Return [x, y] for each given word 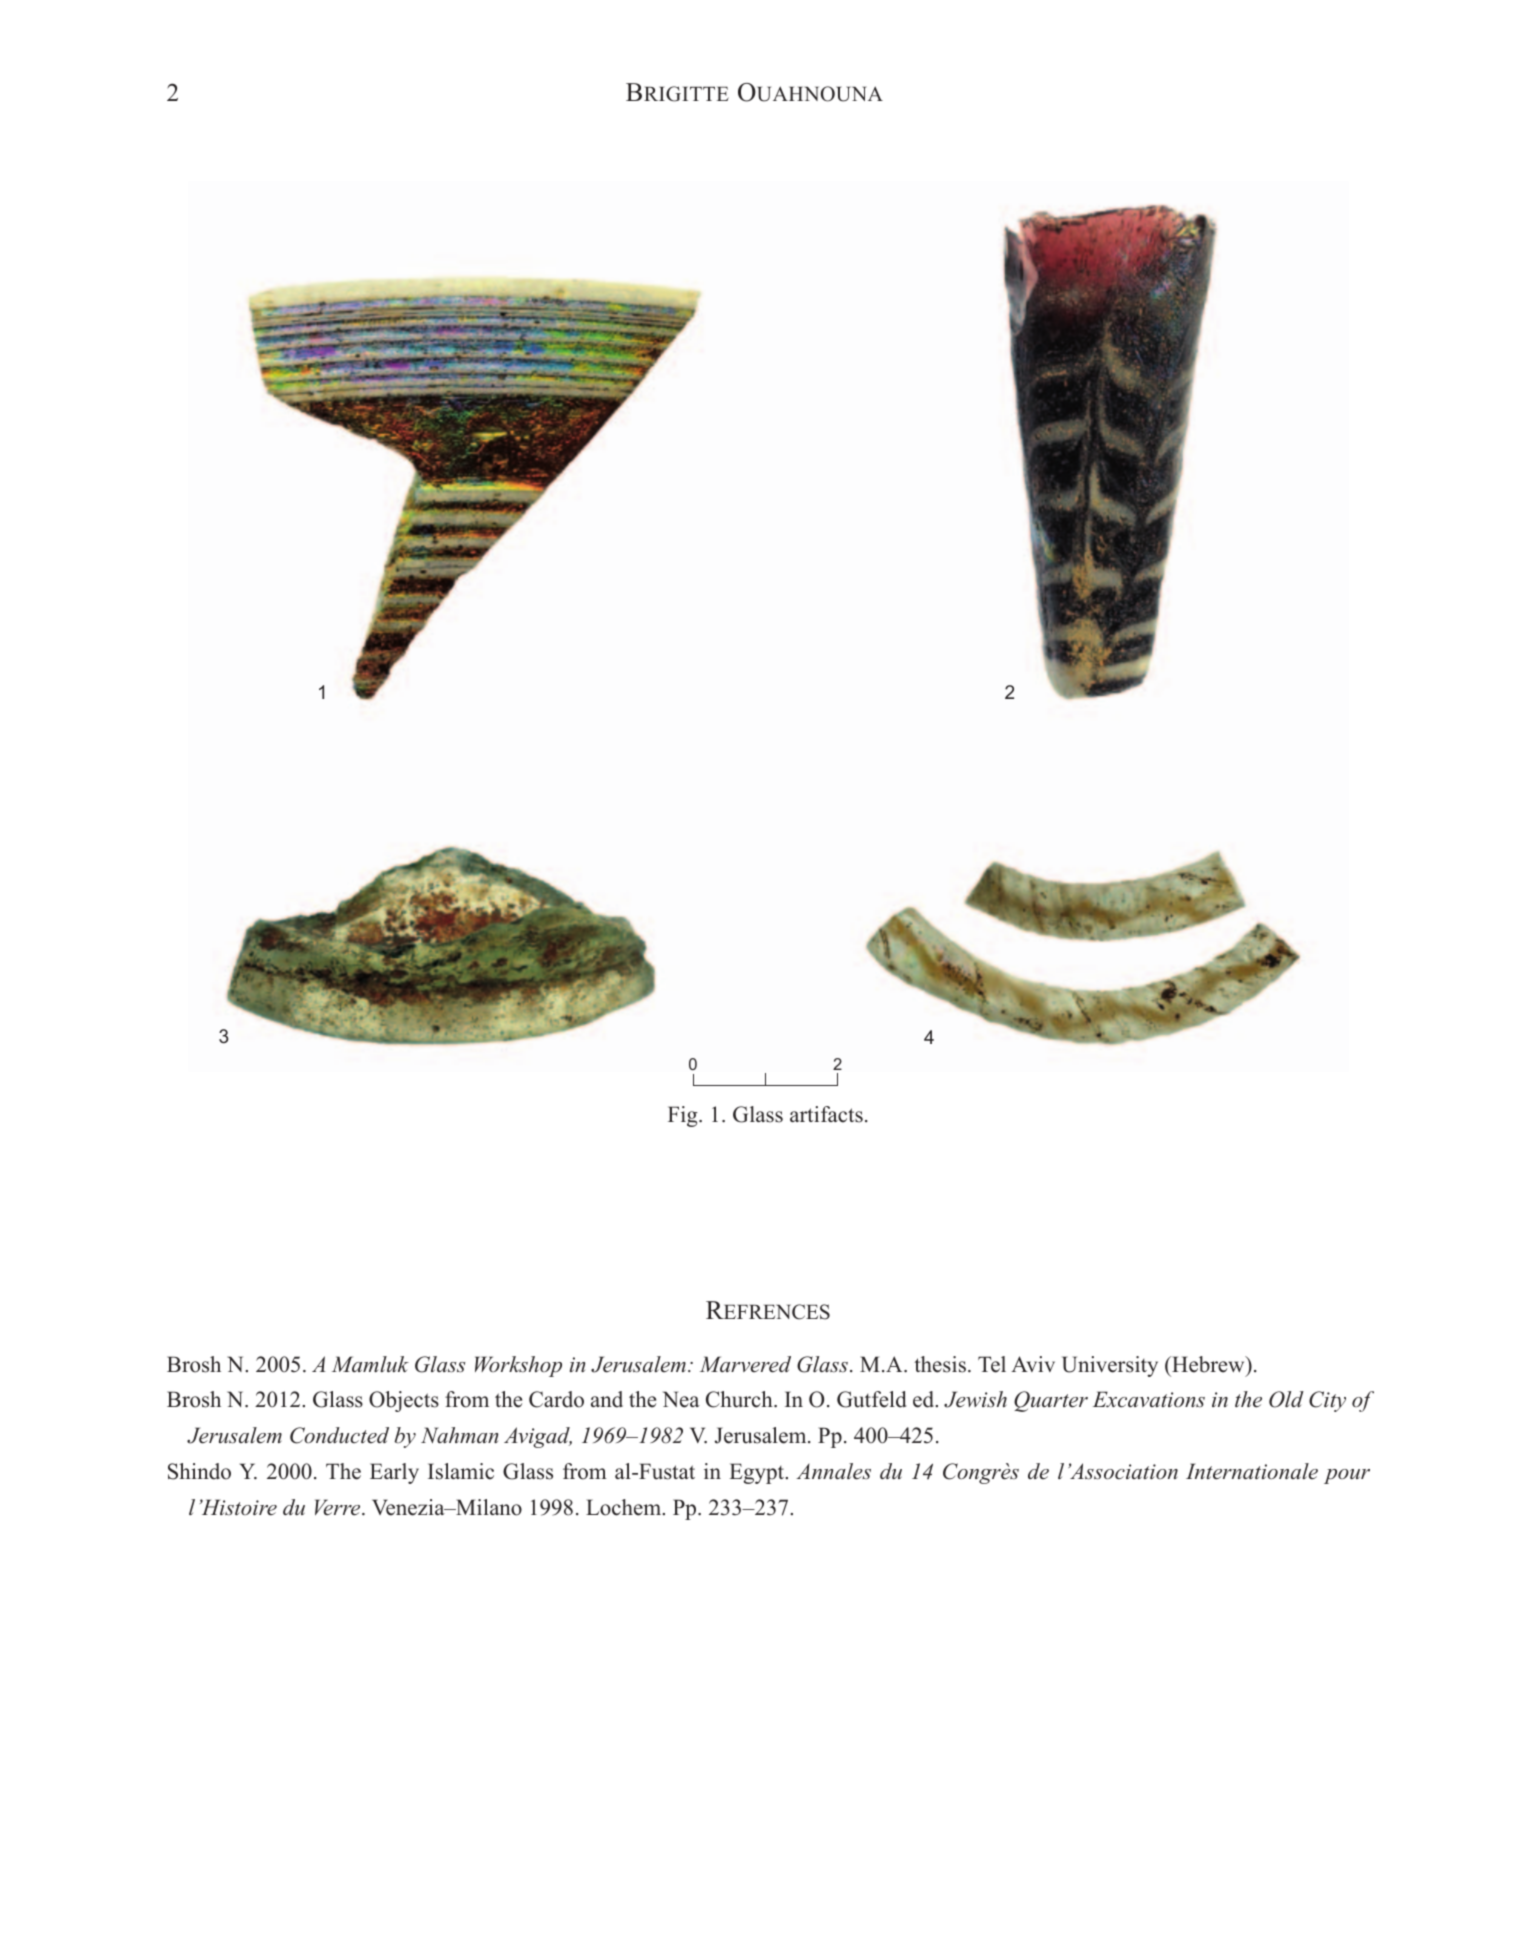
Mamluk [370, 1364]
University [1110, 1366]
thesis [940, 1364]
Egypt [758, 1473]
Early [394, 1473]
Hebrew [1208, 1364]
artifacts [826, 1114]
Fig [684, 1116]
